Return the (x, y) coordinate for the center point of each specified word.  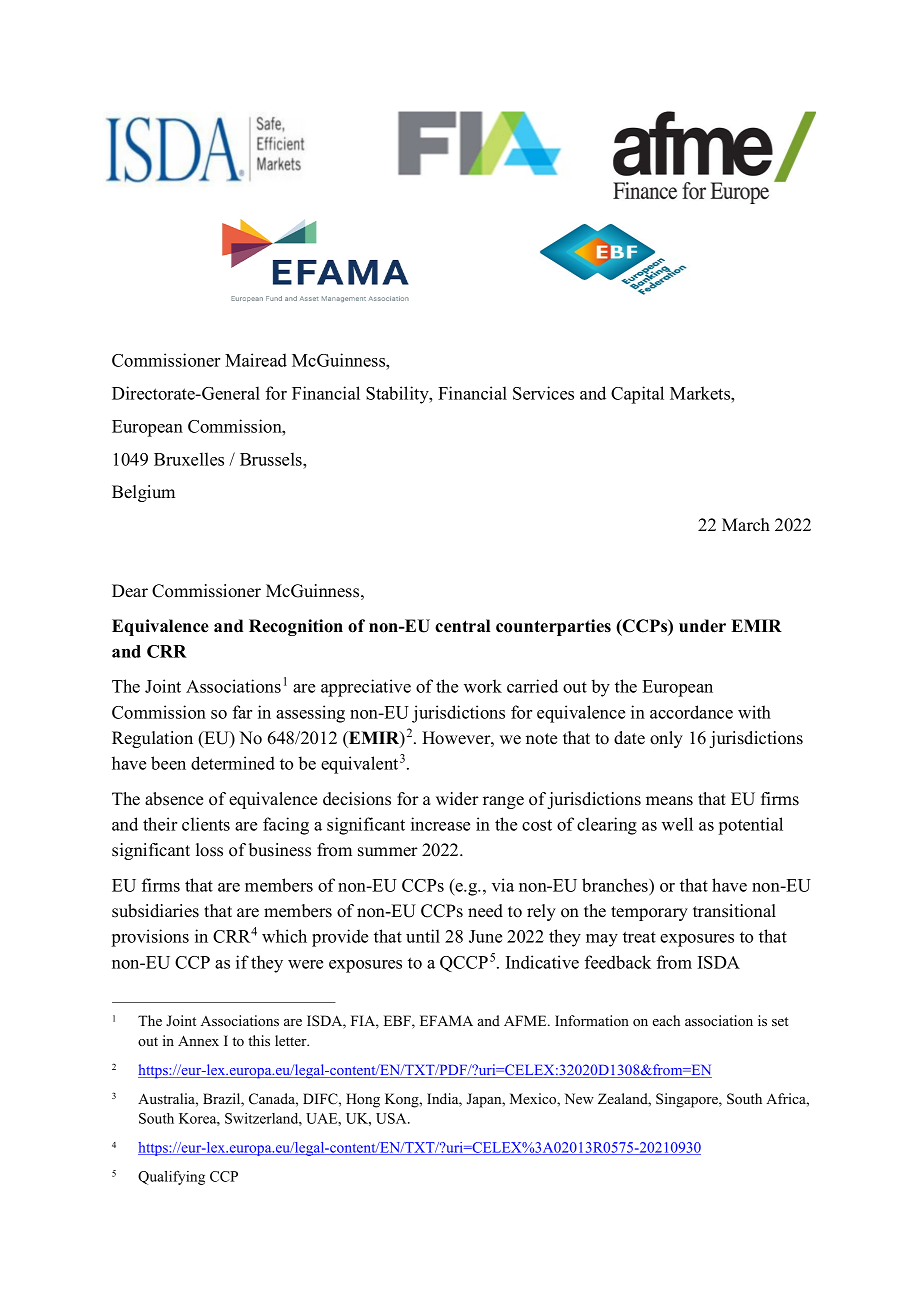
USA (392, 1118)
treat (639, 937)
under (702, 626)
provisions (150, 938)
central (462, 626)
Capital (637, 395)
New (579, 1098)
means (669, 801)
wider (457, 799)
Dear (130, 591)
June (485, 936)
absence (174, 799)
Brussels (272, 459)
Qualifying (171, 1177)
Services (543, 393)
